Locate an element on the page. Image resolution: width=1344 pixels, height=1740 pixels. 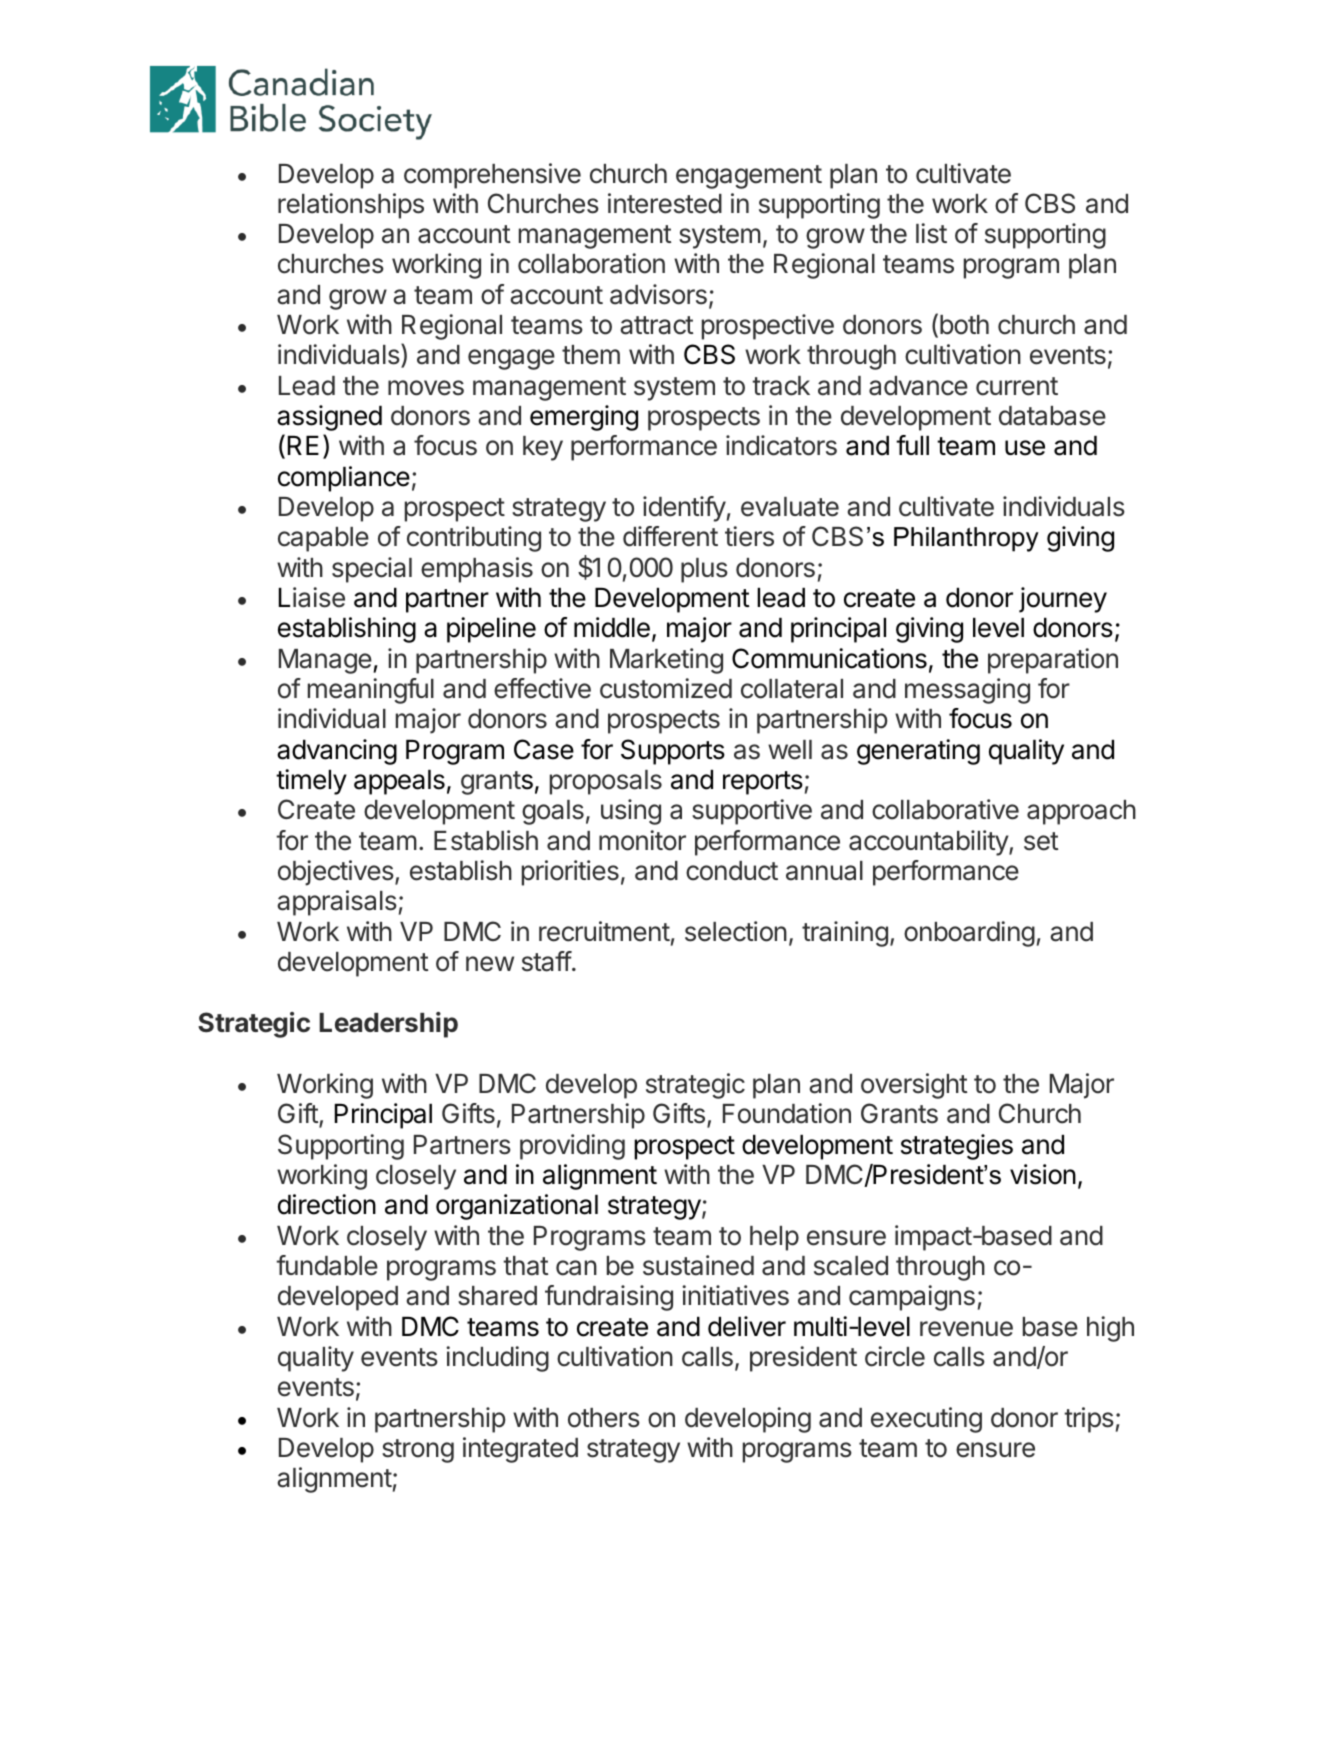
contributing is located at coordinates (474, 539).
